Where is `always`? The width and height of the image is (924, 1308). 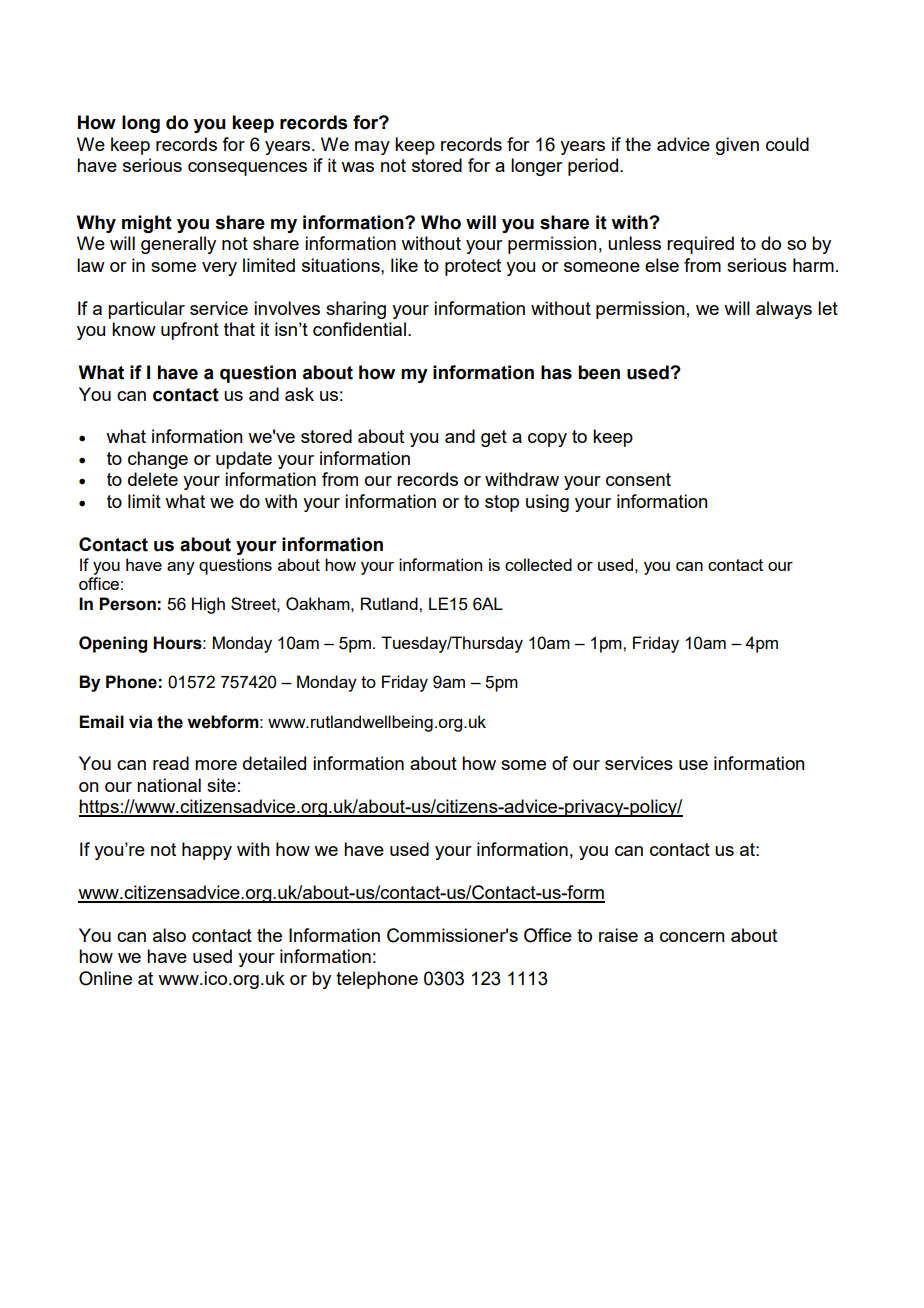
always is located at coordinates (784, 310).
